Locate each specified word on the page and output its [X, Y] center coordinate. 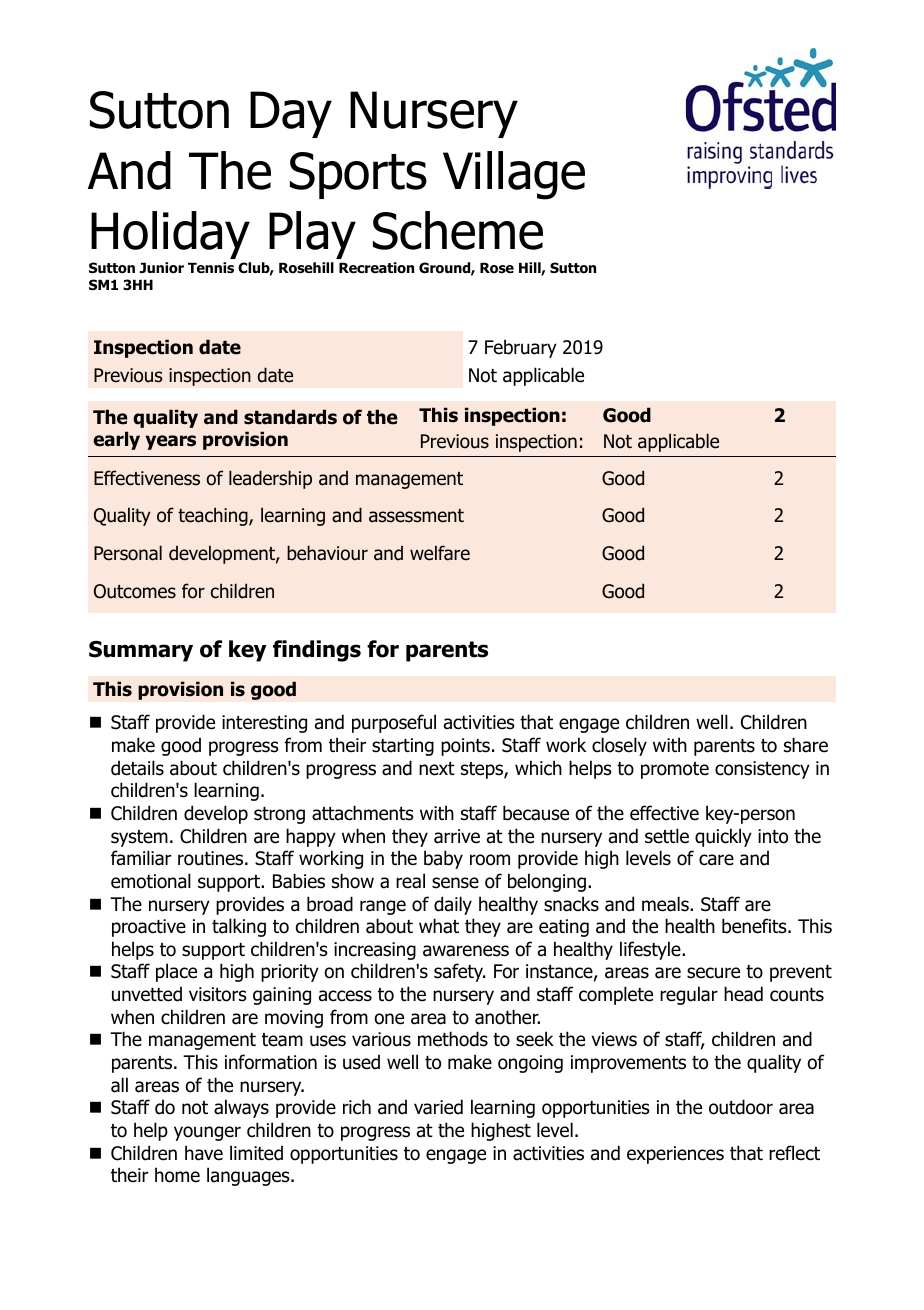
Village [514, 175]
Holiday [170, 235]
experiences [675, 1155]
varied [438, 1107]
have [204, 1153]
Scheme [458, 230]
